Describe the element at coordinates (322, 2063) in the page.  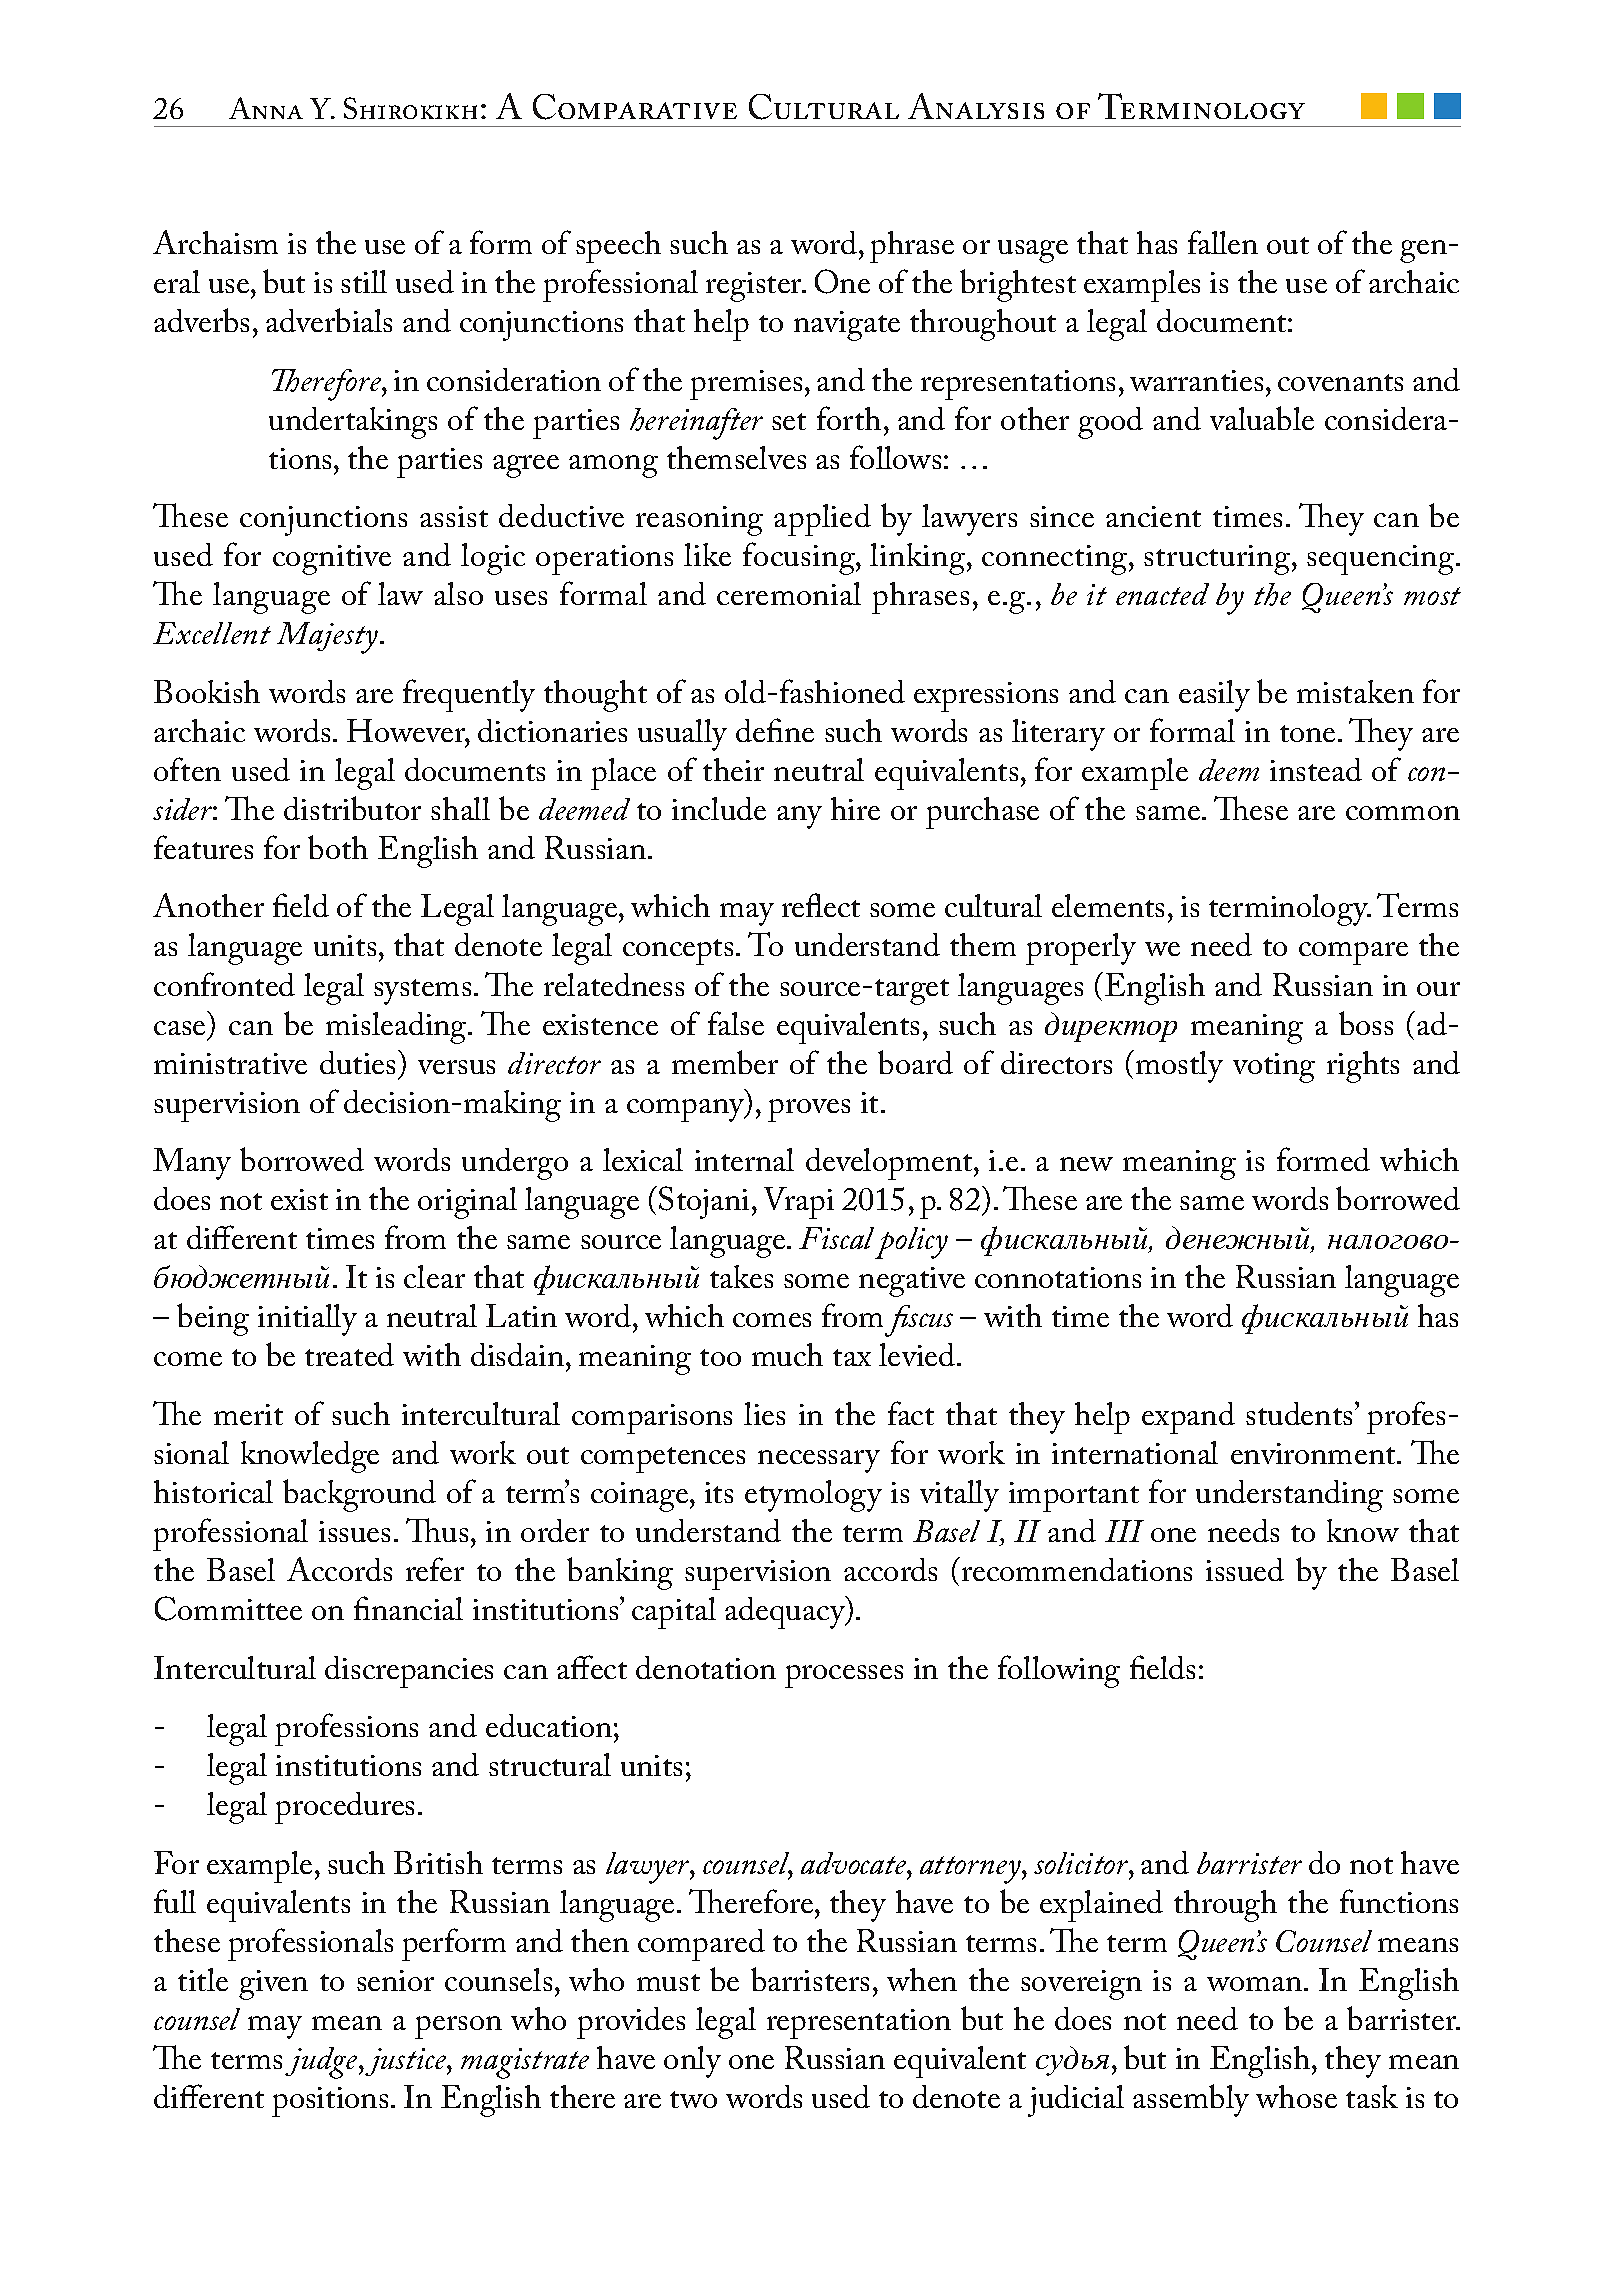
I see `judge` at that location.
